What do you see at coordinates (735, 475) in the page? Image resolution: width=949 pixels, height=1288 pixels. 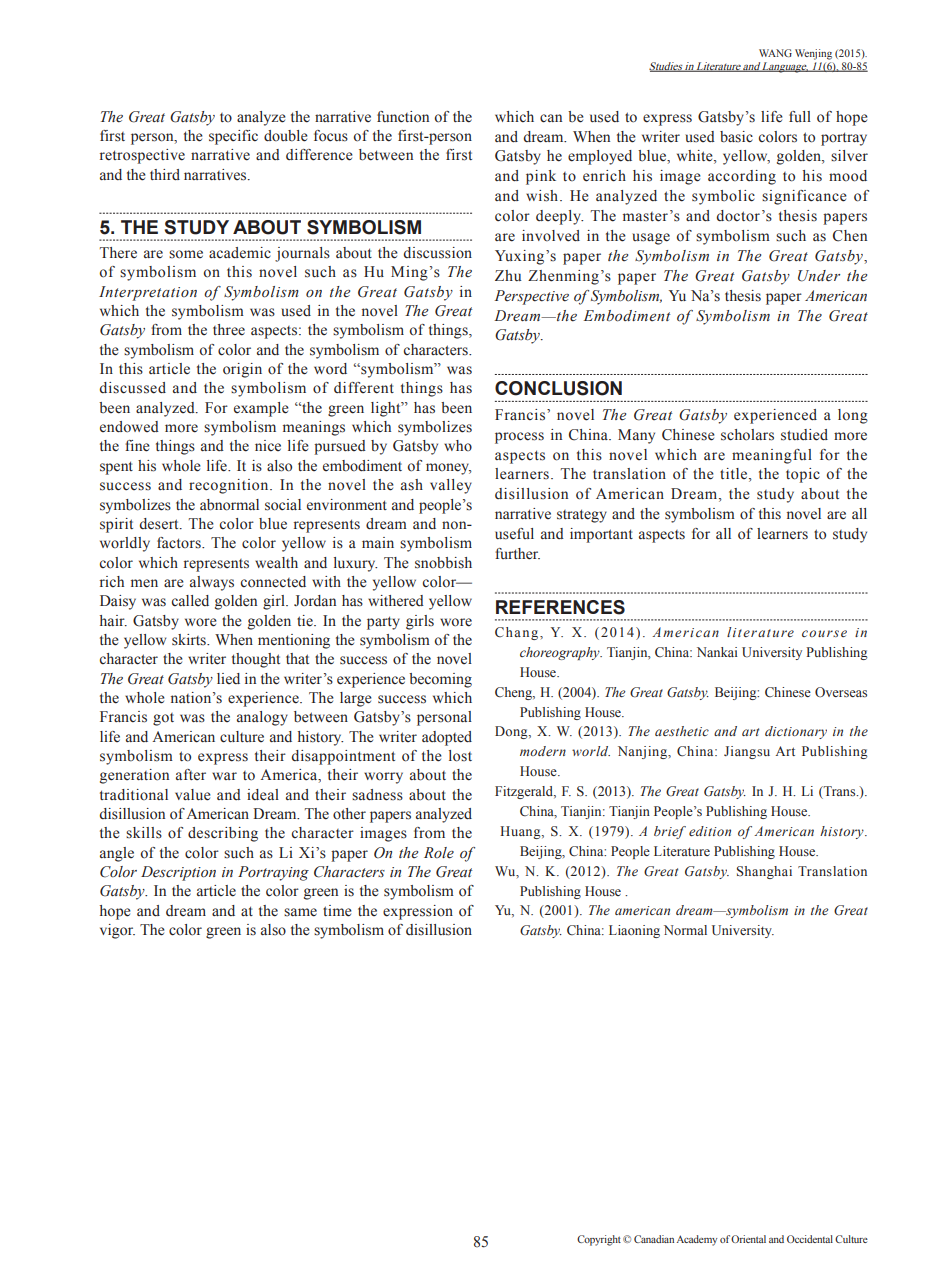 I see `title` at bounding box center [735, 475].
